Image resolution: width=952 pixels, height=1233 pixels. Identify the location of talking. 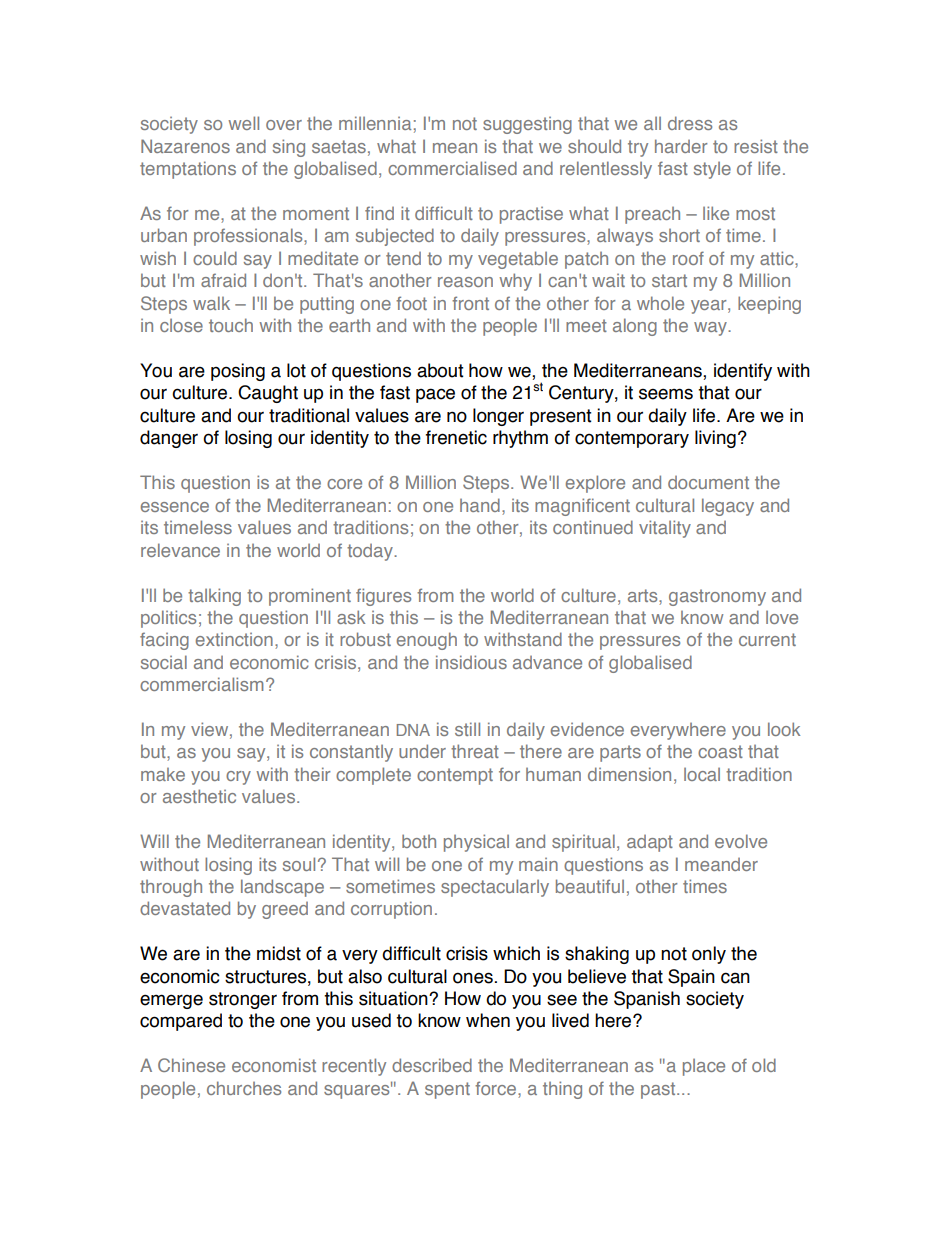
(214, 597).
